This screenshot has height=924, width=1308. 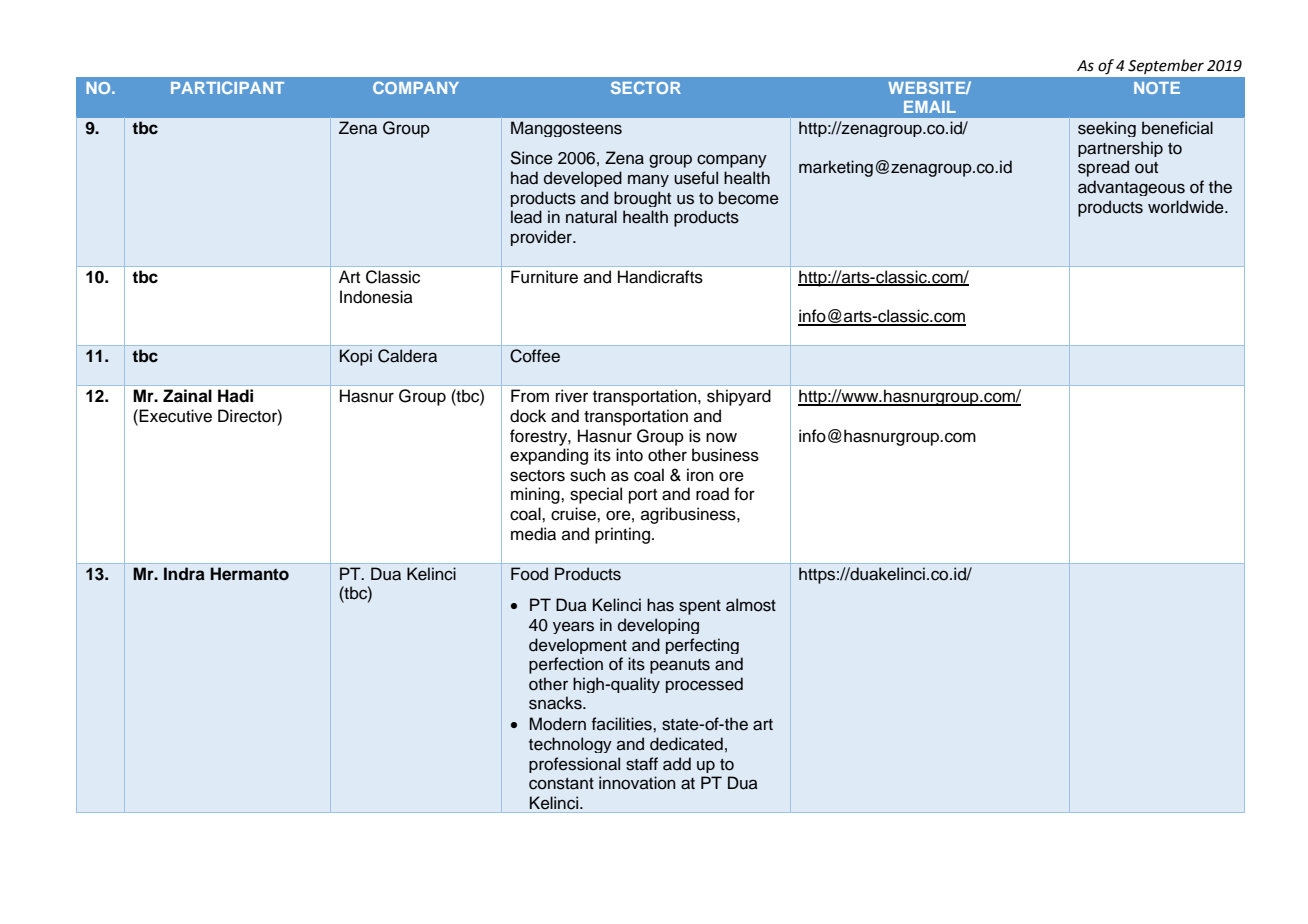 I want to click on constant, so click(x=561, y=784).
